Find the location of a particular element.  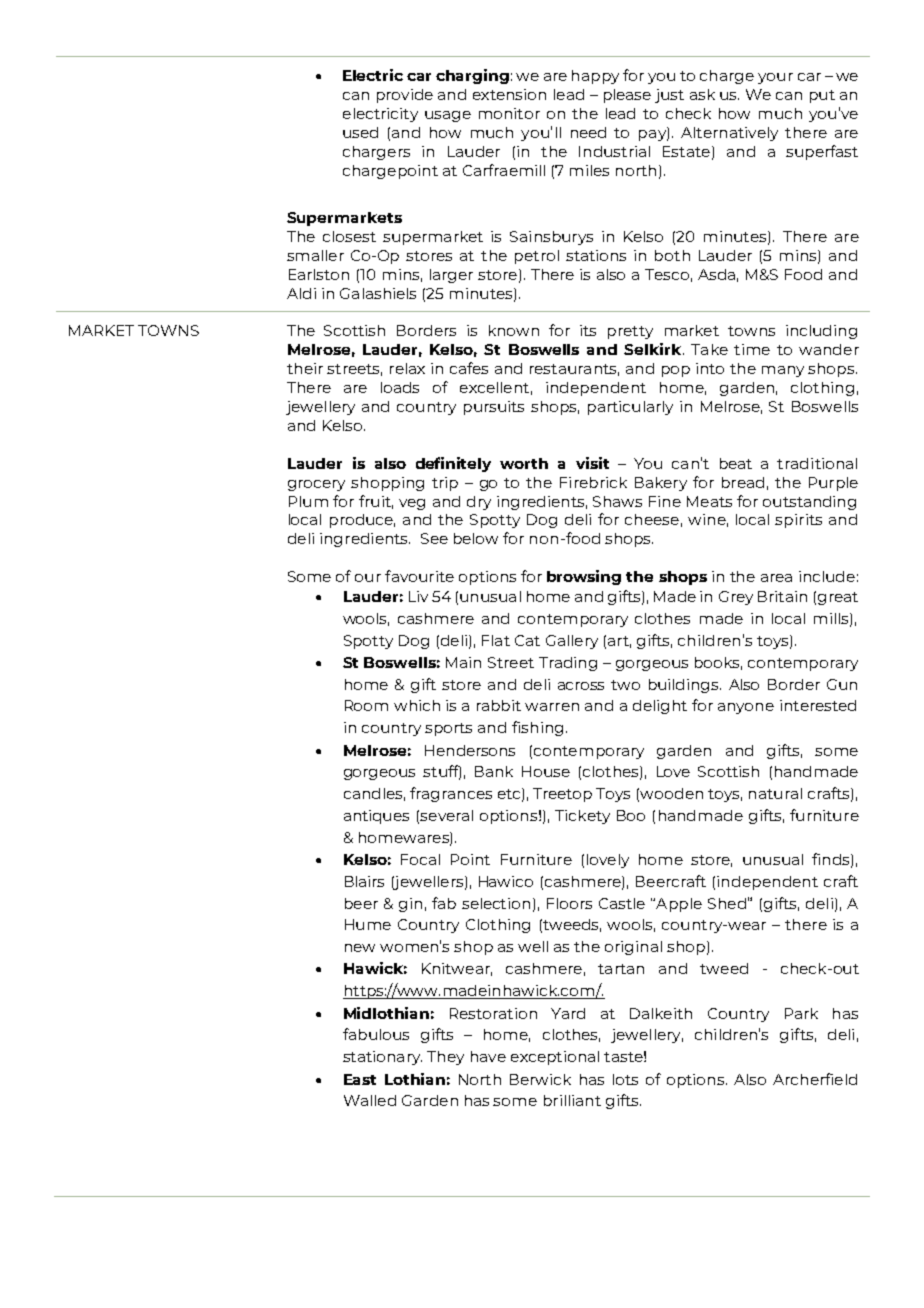

East is located at coordinates (360, 1079).
